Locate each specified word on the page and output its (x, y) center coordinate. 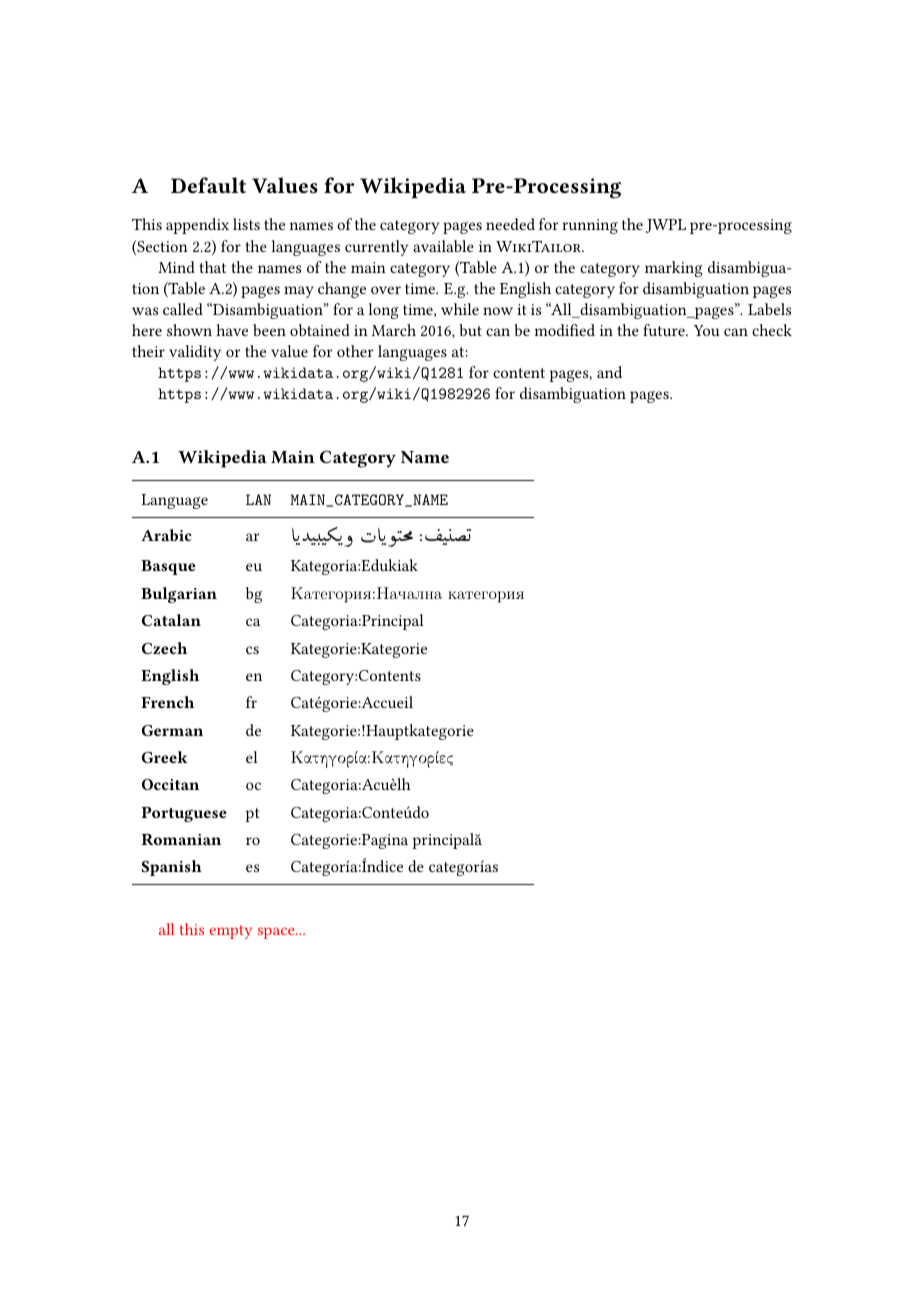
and (609, 372)
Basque (168, 567)
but (470, 330)
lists (246, 224)
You (707, 330)
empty (230, 932)
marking (674, 269)
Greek (165, 757)
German (172, 730)
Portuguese (184, 814)
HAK (373, 536)
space (277, 933)
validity (195, 353)
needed (510, 224)
